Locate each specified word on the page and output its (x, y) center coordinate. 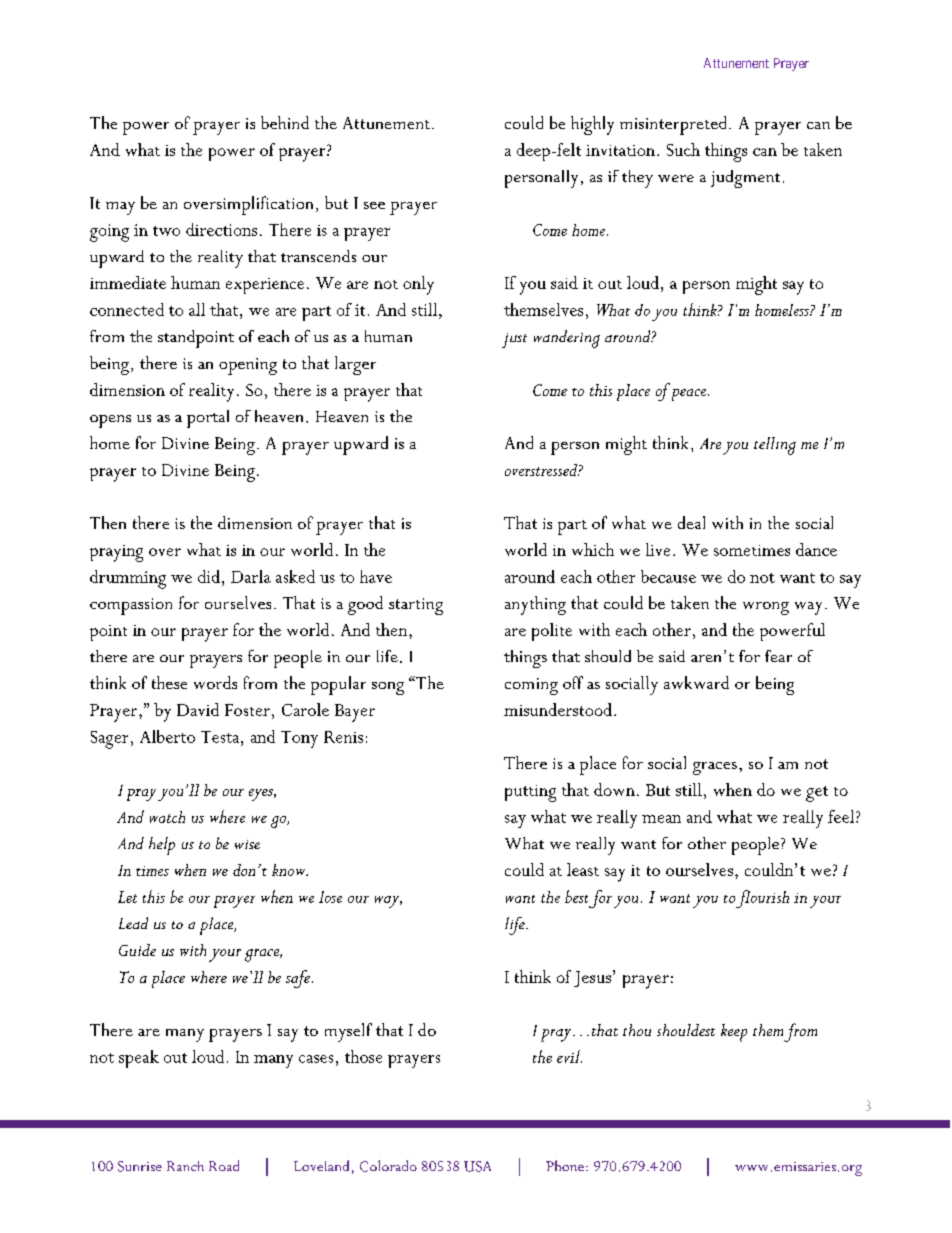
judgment (745, 179)
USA (477, 1166)
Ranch (185, 1166)
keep (734, 1033)
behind (285, 122)
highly (592, 125)
